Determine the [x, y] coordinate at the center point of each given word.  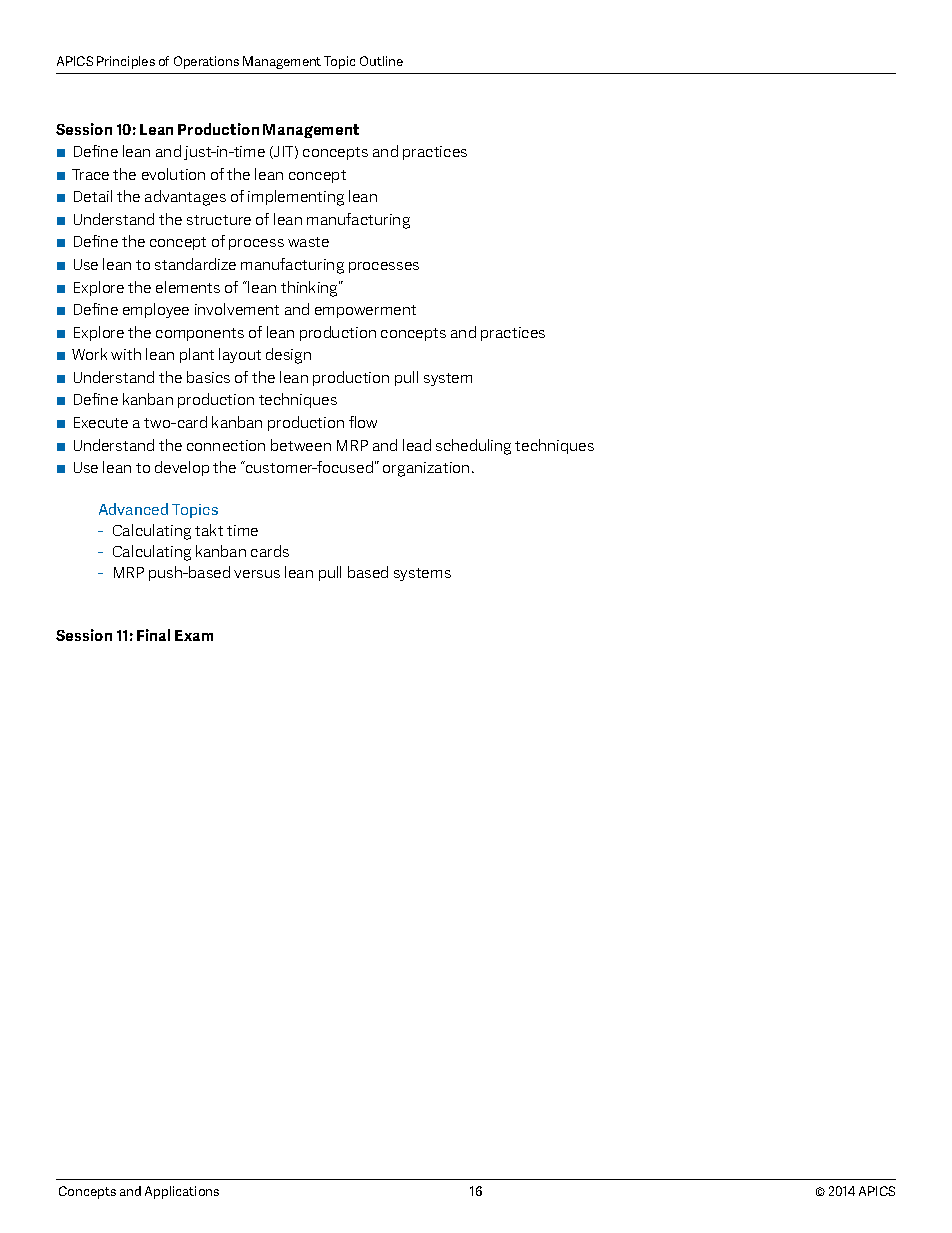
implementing [296, 198]
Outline [381, 61]
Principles [126, 62]
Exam [194, 635]
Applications [182, 1192]
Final [153, 635]
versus [257, 574]
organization [426, 469]
